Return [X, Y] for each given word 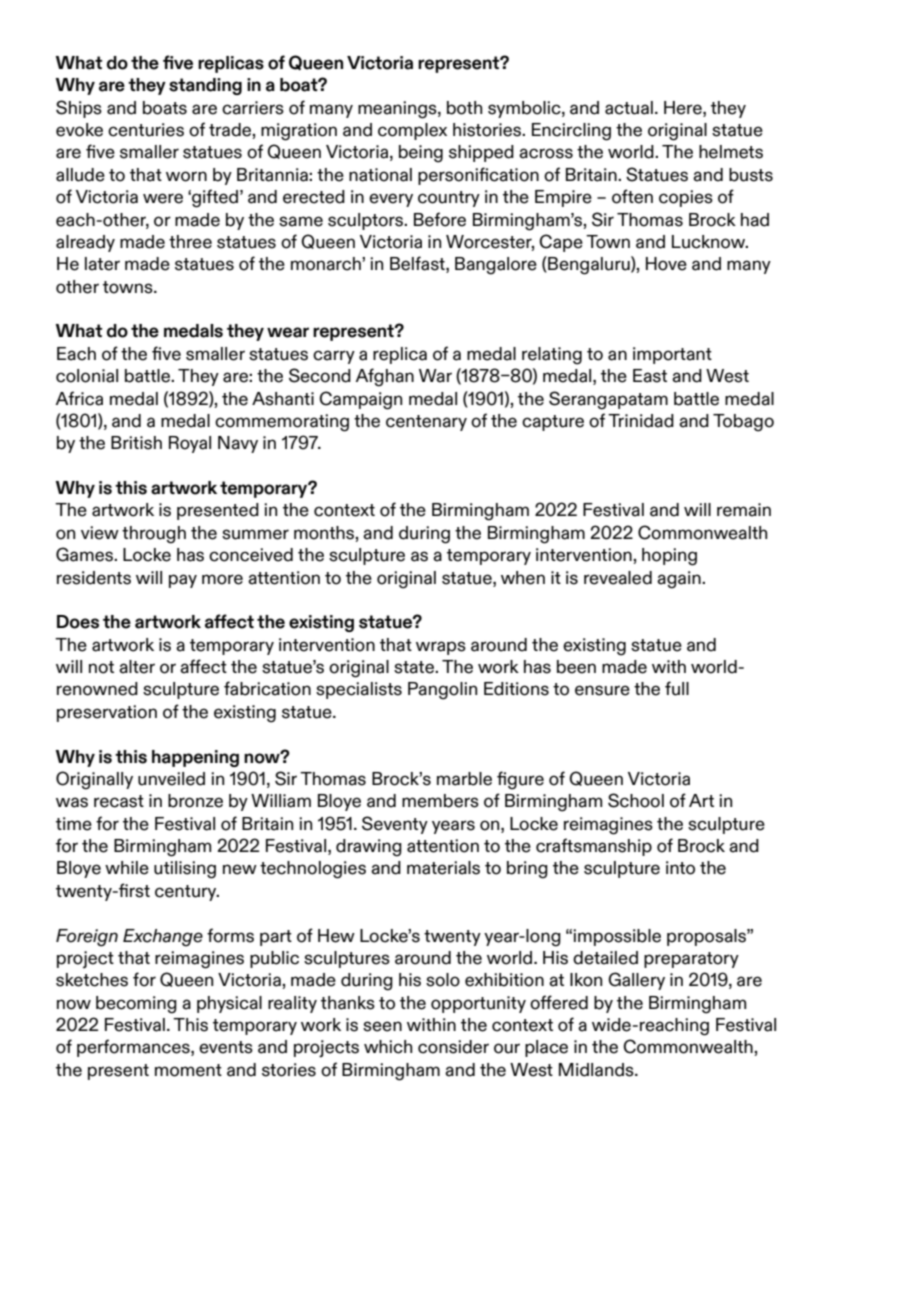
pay [183, 581]
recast [119, 801]
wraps [441, 648]
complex [412, 131]
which [388, 1047]
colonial [87, 376]
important [672, 355]
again [680, 580]
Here [684, 108]
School [636, 800]
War [435, 376]
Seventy [395, 825]
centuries [146, 130]
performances [134, 1048]
